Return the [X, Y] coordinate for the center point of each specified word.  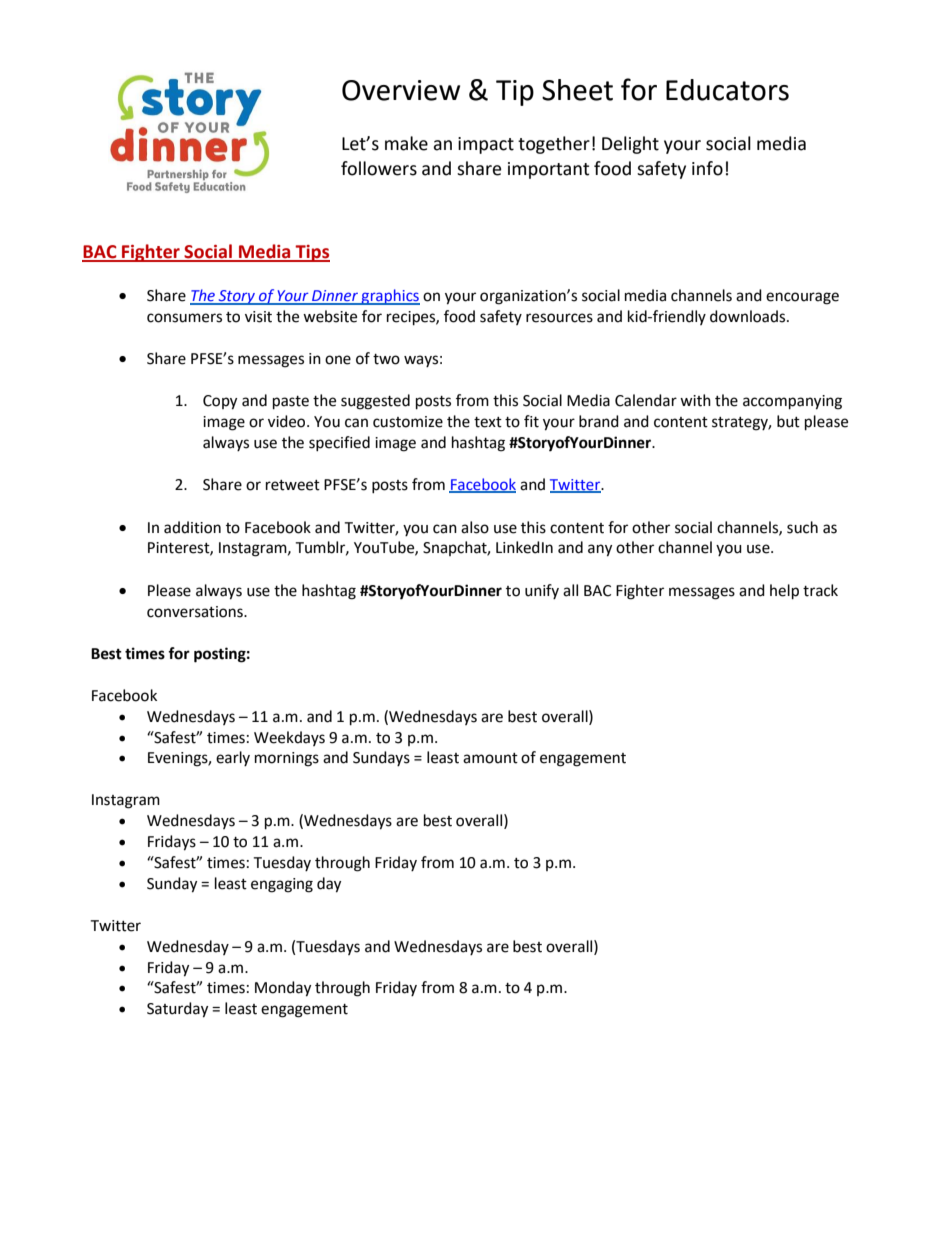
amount [490, 758]
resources [559, 318]
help [784, 592]
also [475, 527]
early [233, 758]
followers [379, 168]
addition [192, 527]
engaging [282, 885]
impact [486, 145]
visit [258, 317]
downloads [749, 316]
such [802, 527]
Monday [283, 989]
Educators [727, 90]
